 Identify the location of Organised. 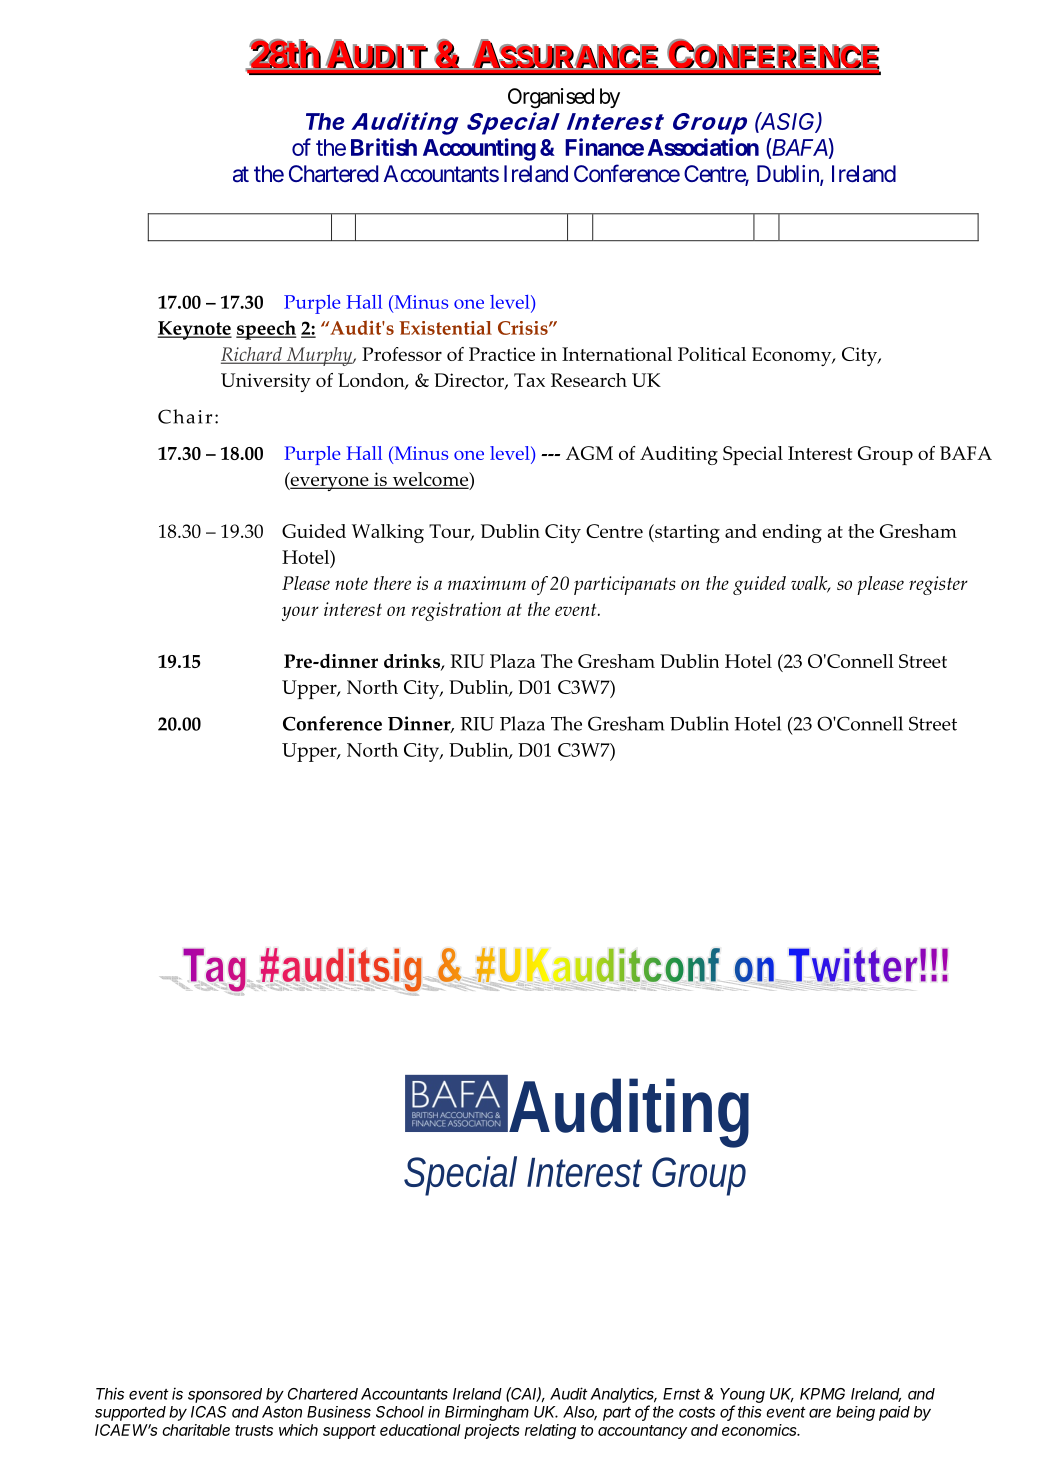
(551, 98).
